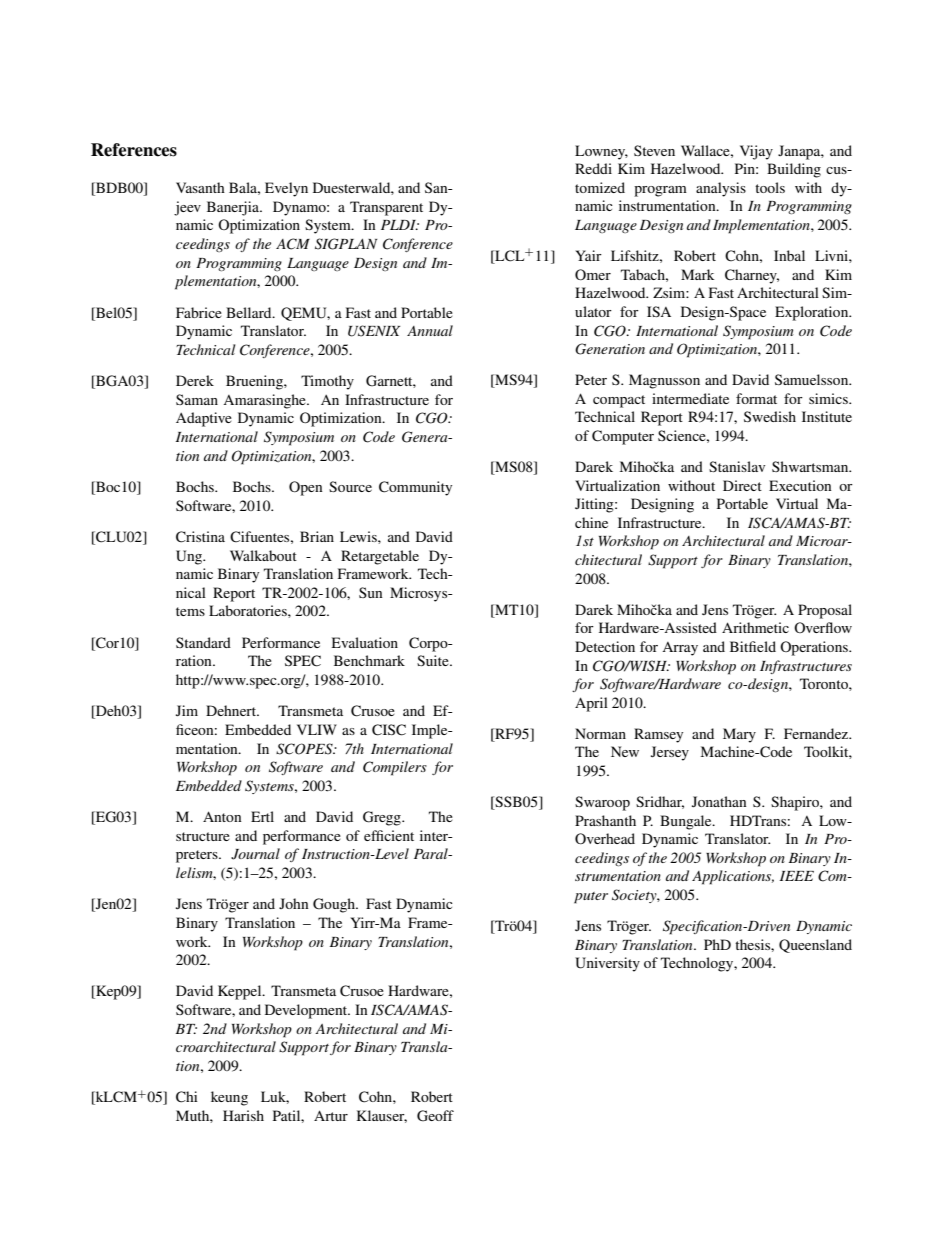  I want to click on Anton, so click(222, 816).
